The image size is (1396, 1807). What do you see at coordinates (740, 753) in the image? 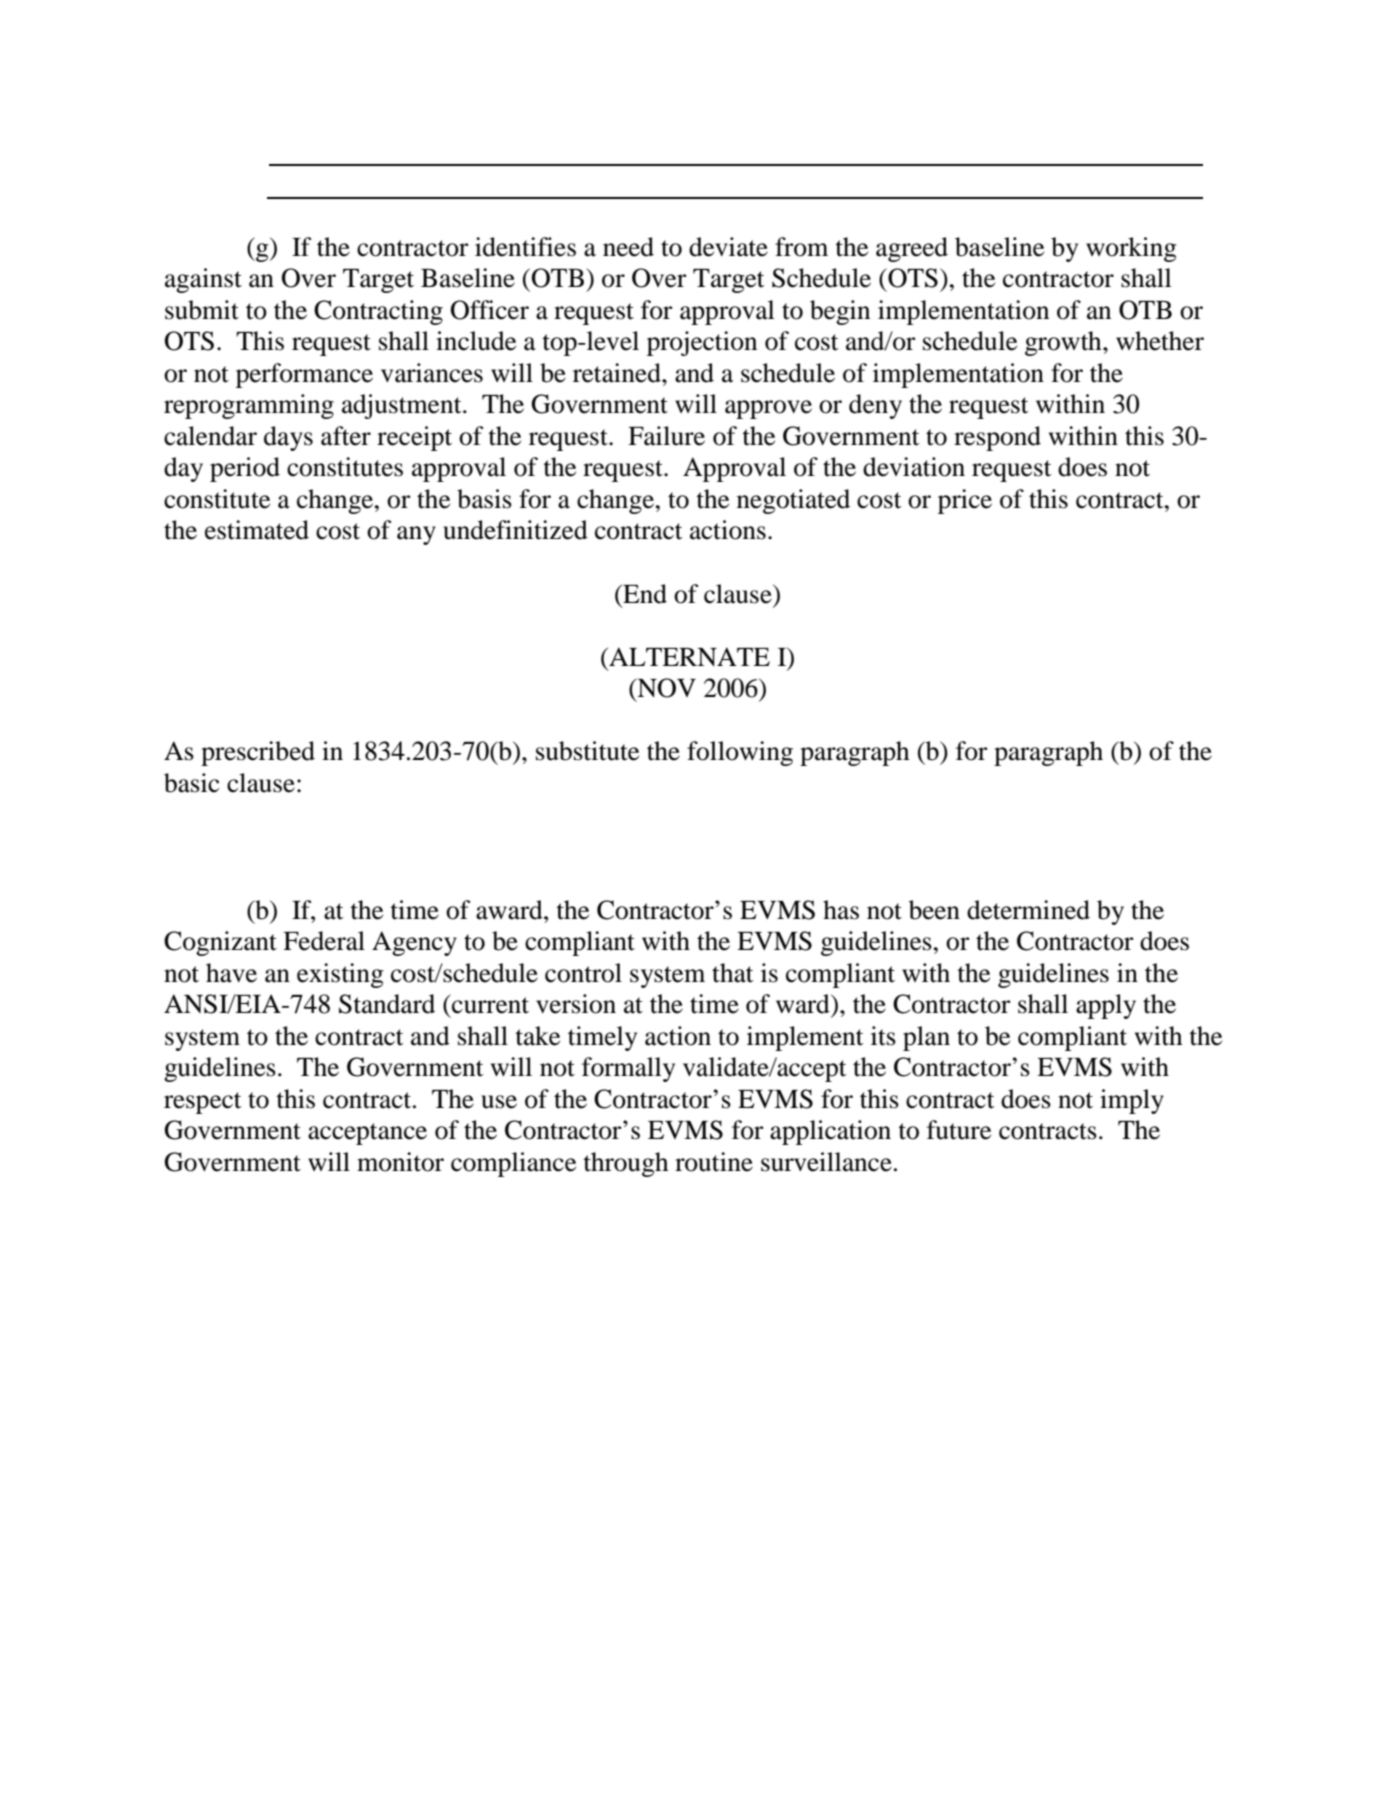
I see `following` at bounding box center [740, 753].
